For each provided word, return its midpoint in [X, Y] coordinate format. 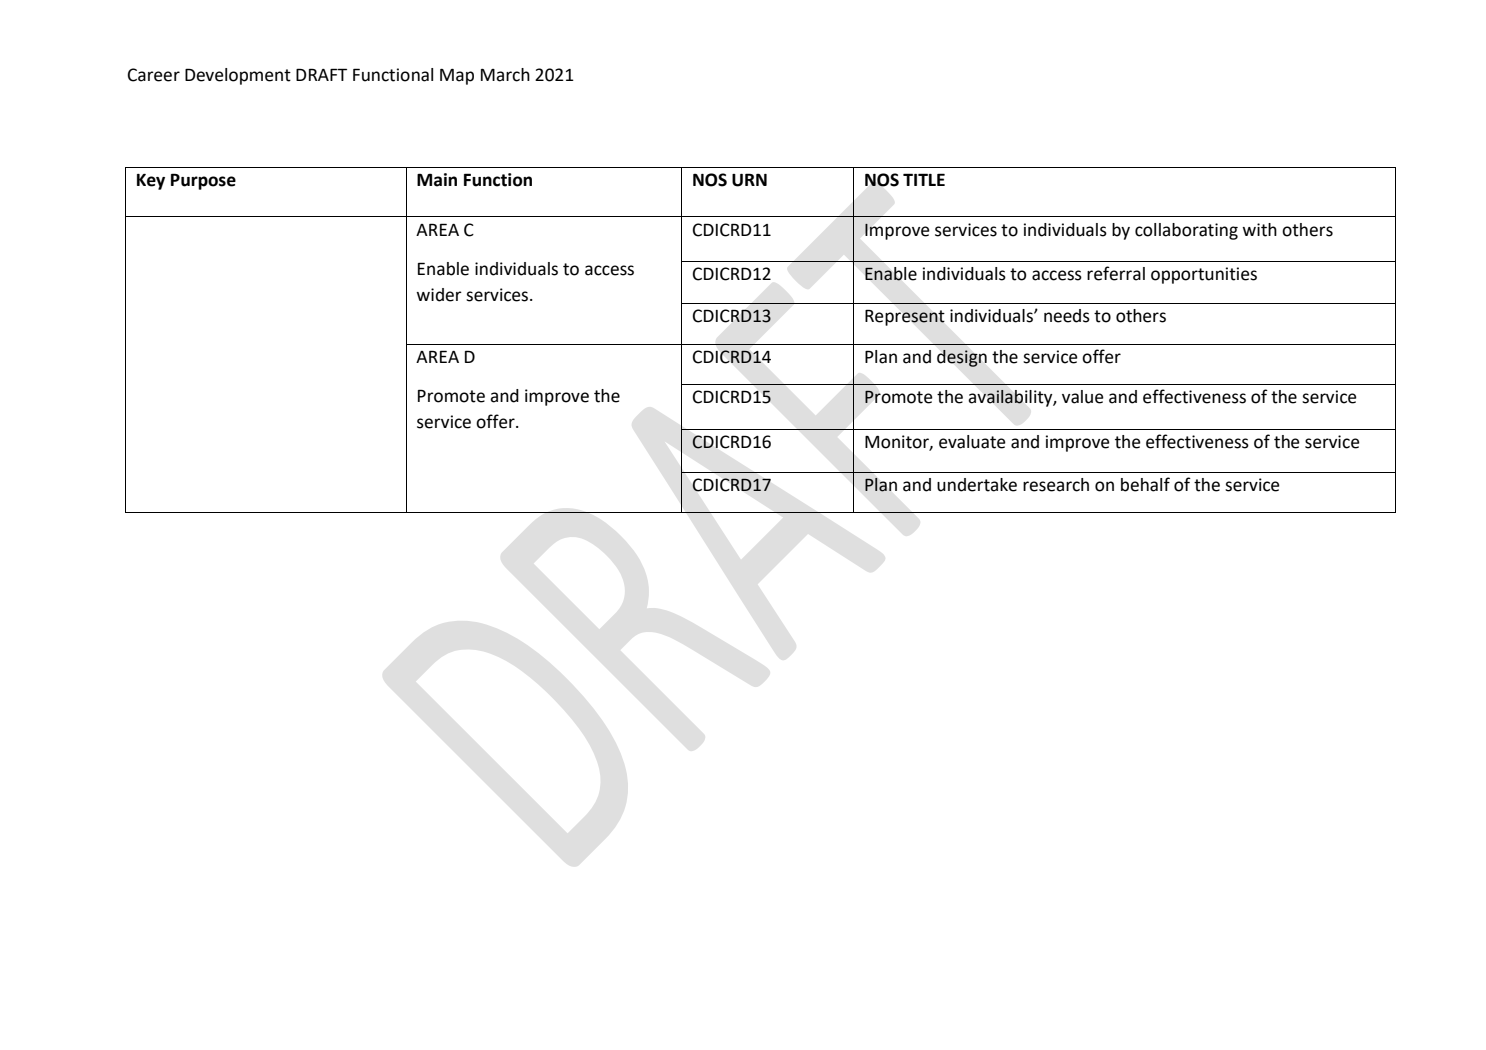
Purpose [203, 181]
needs [1067, 316]
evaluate [972, 442]
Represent [905, 317]
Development [238, 76]
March [505, 75]
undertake [977, 485]
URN [749, 180]
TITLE [924, 179]
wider [439, 295]
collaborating [1186, 231]
